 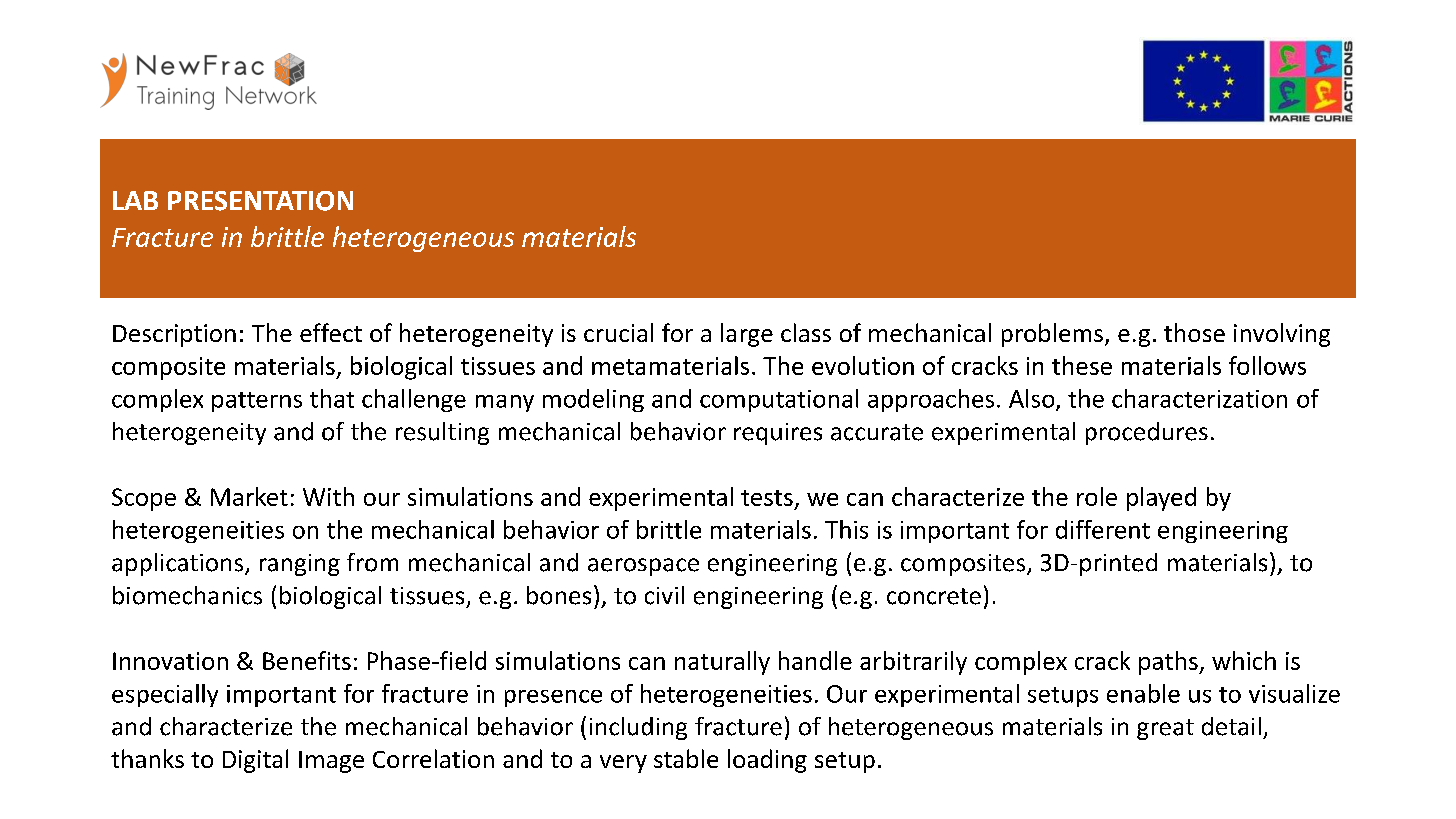 I want to click on different, so click(x=1103, y=529).
